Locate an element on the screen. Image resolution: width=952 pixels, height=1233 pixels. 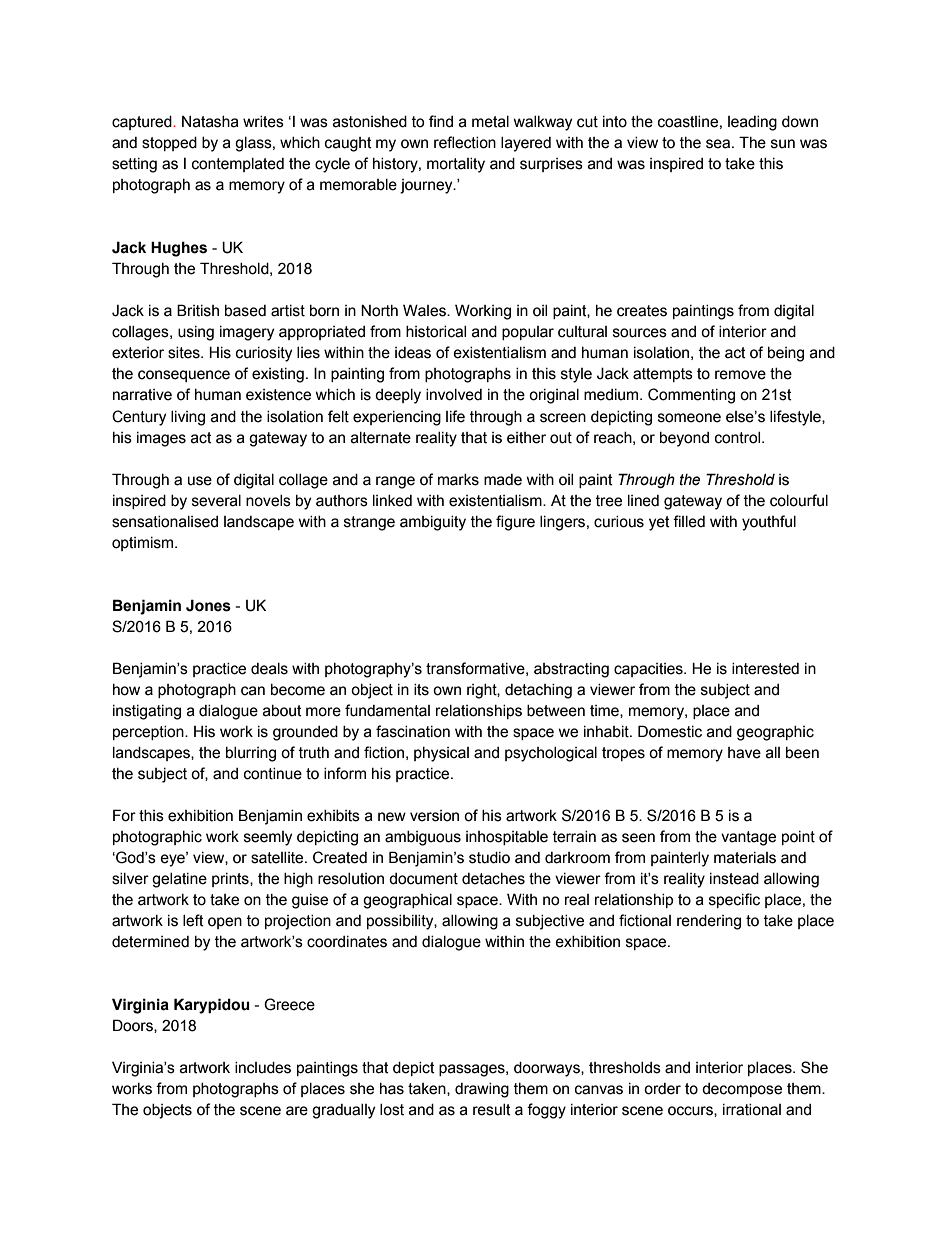
contemplated is located at coordinates (238, 165).
